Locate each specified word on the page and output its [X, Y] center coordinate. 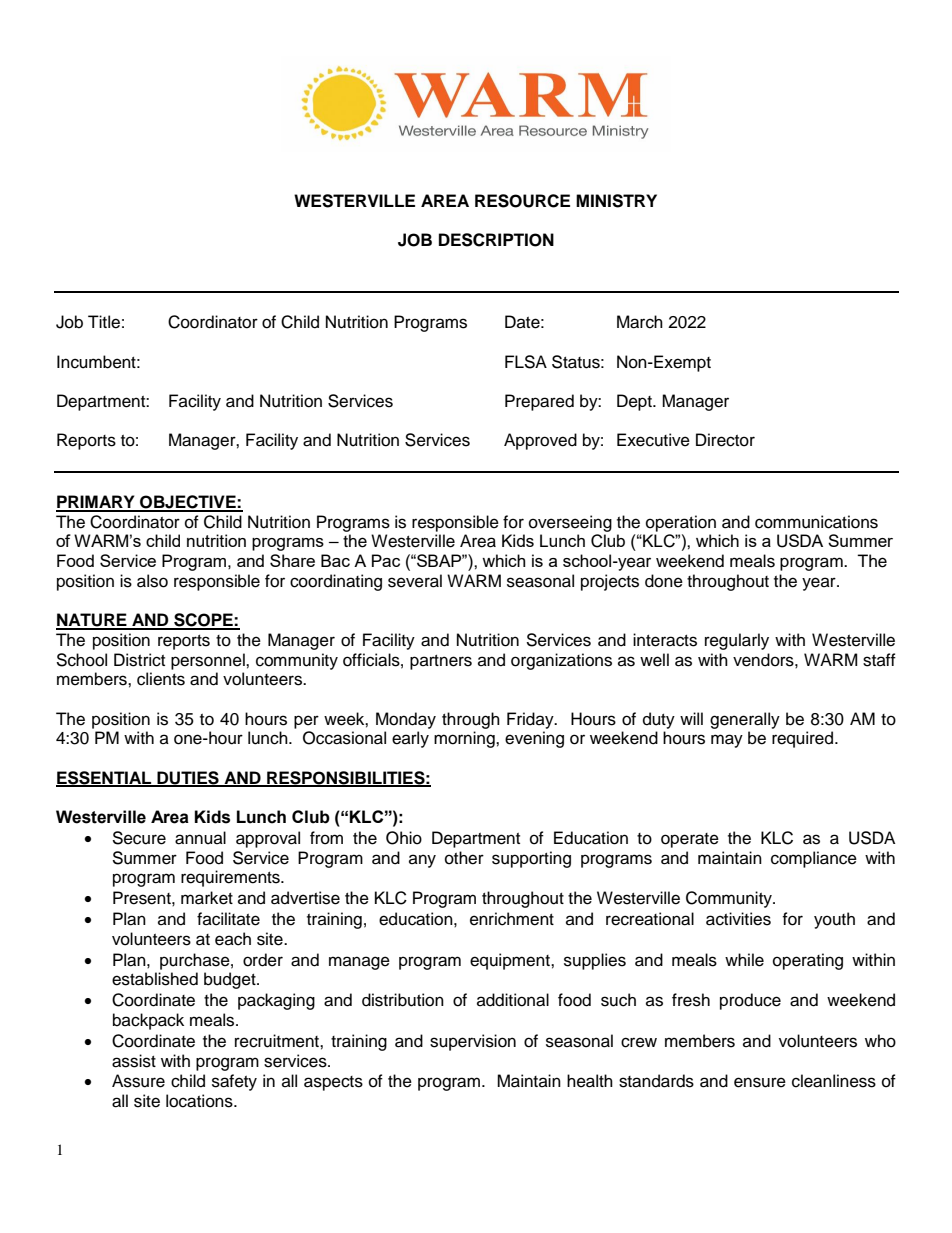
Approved [540, 441]
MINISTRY [616, 201]
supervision [473, 1042]
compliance [814, 859]
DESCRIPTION [496, 240]
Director [725, 440]
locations [200, 1101]
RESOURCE [522, 201]
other [464, 858]
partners [441, 662]
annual [200, 838]
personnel [209, 661]
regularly [737, 641]
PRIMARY [96, 503]
